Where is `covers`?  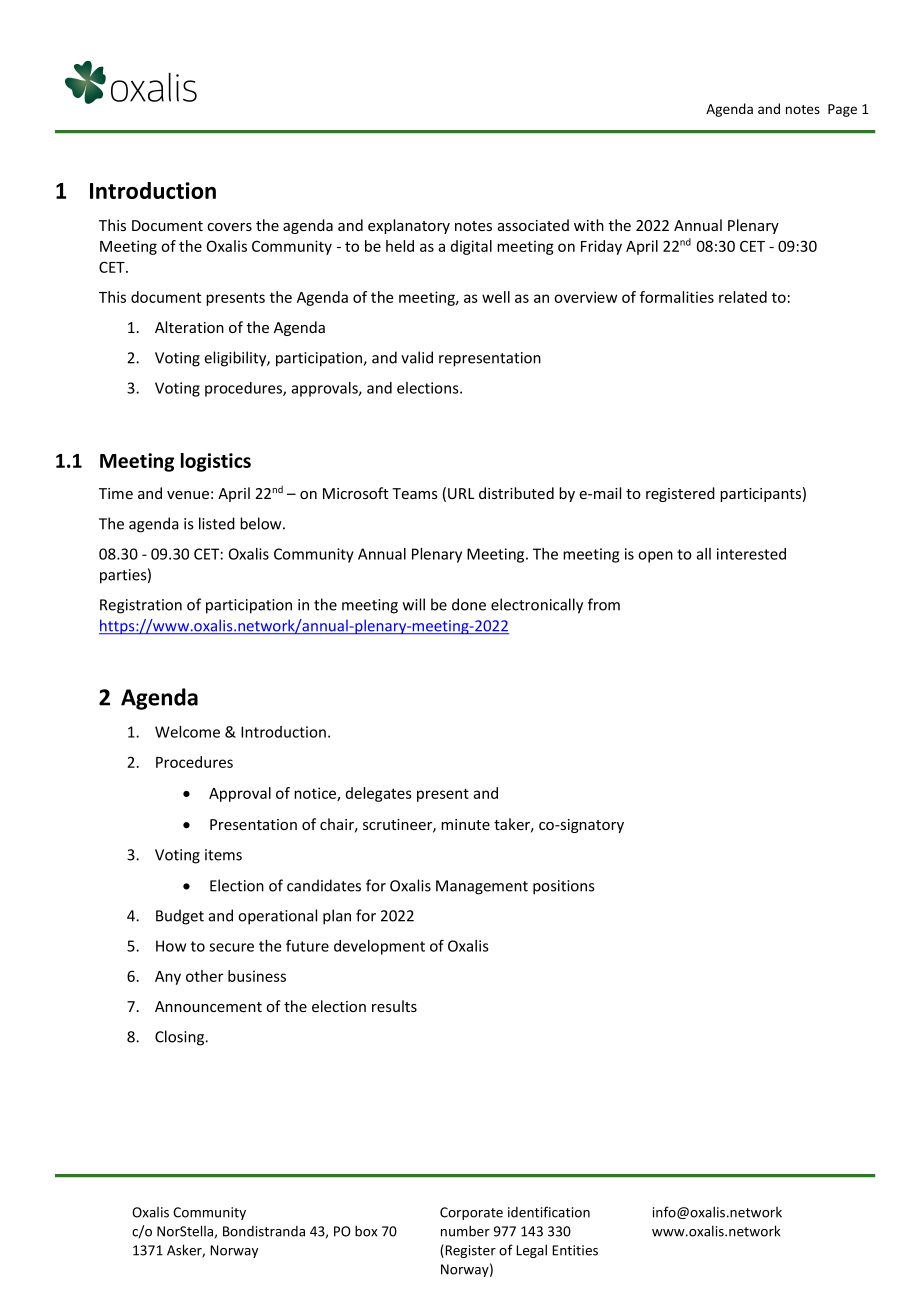
covers is located at coordinates (229, 227).
